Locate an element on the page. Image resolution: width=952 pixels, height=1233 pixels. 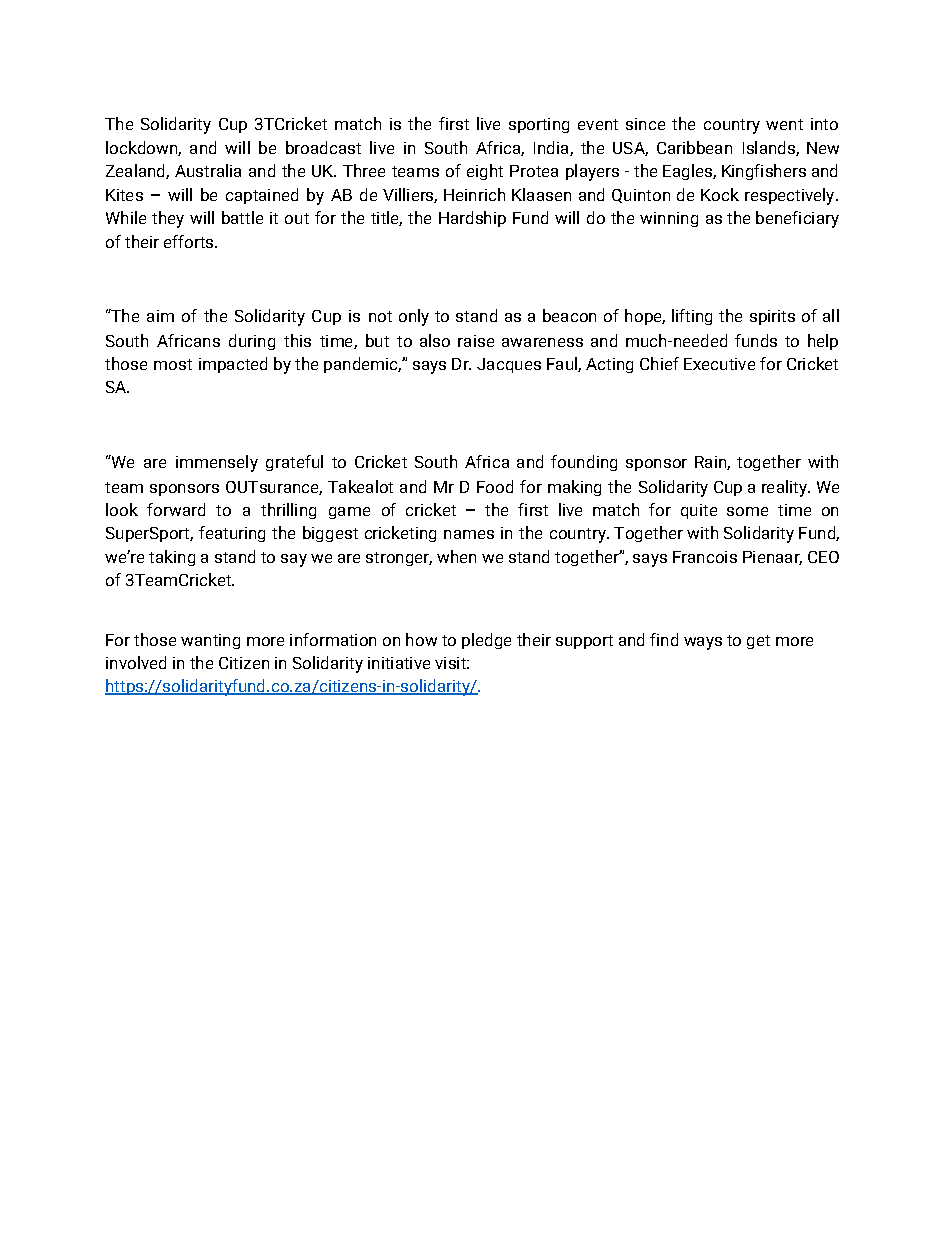
wanting is located at coordinates (210, 641).
